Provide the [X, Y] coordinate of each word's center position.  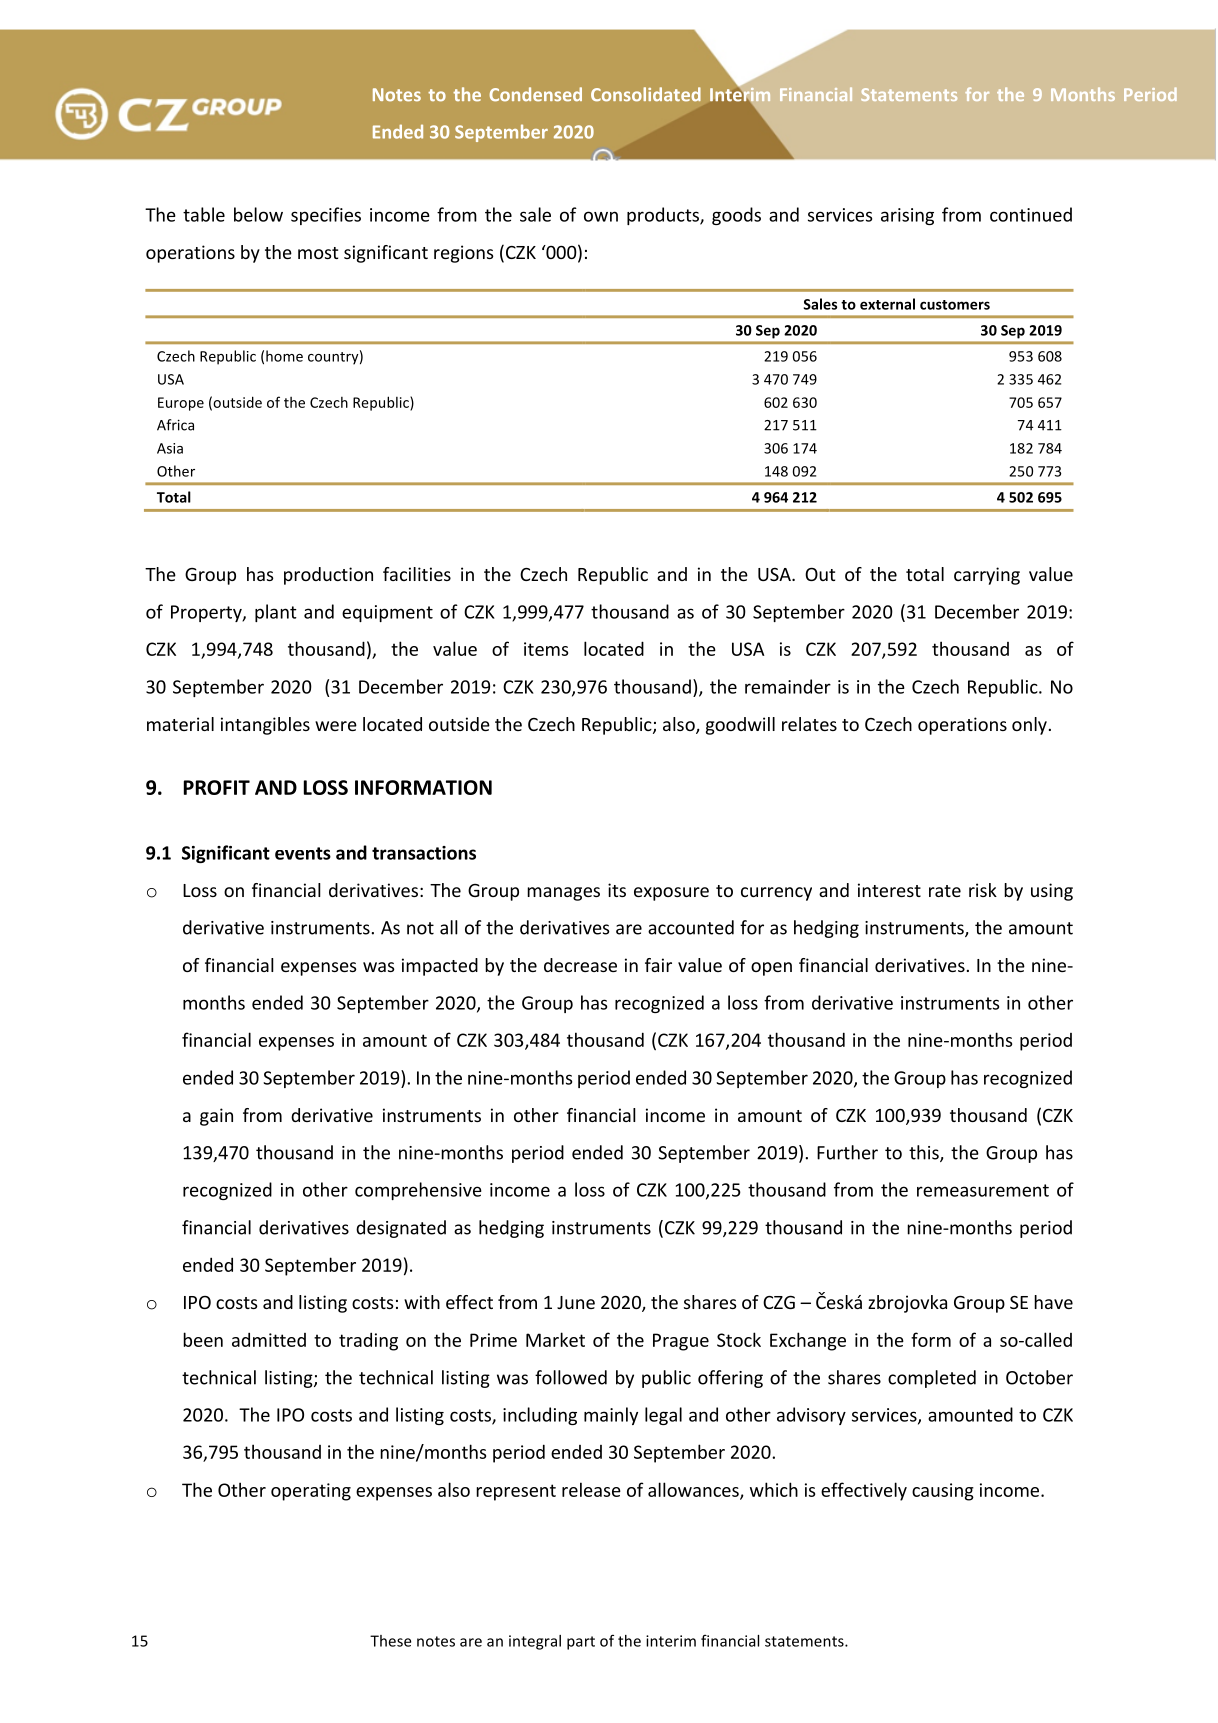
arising [907, 216]
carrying [987, 576]
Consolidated [646, 94]
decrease [580, 965]
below [258, 214]
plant [276, 613]
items [546, 649]
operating [311, 1492]
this [925, 1153]
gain [216, 1117]
